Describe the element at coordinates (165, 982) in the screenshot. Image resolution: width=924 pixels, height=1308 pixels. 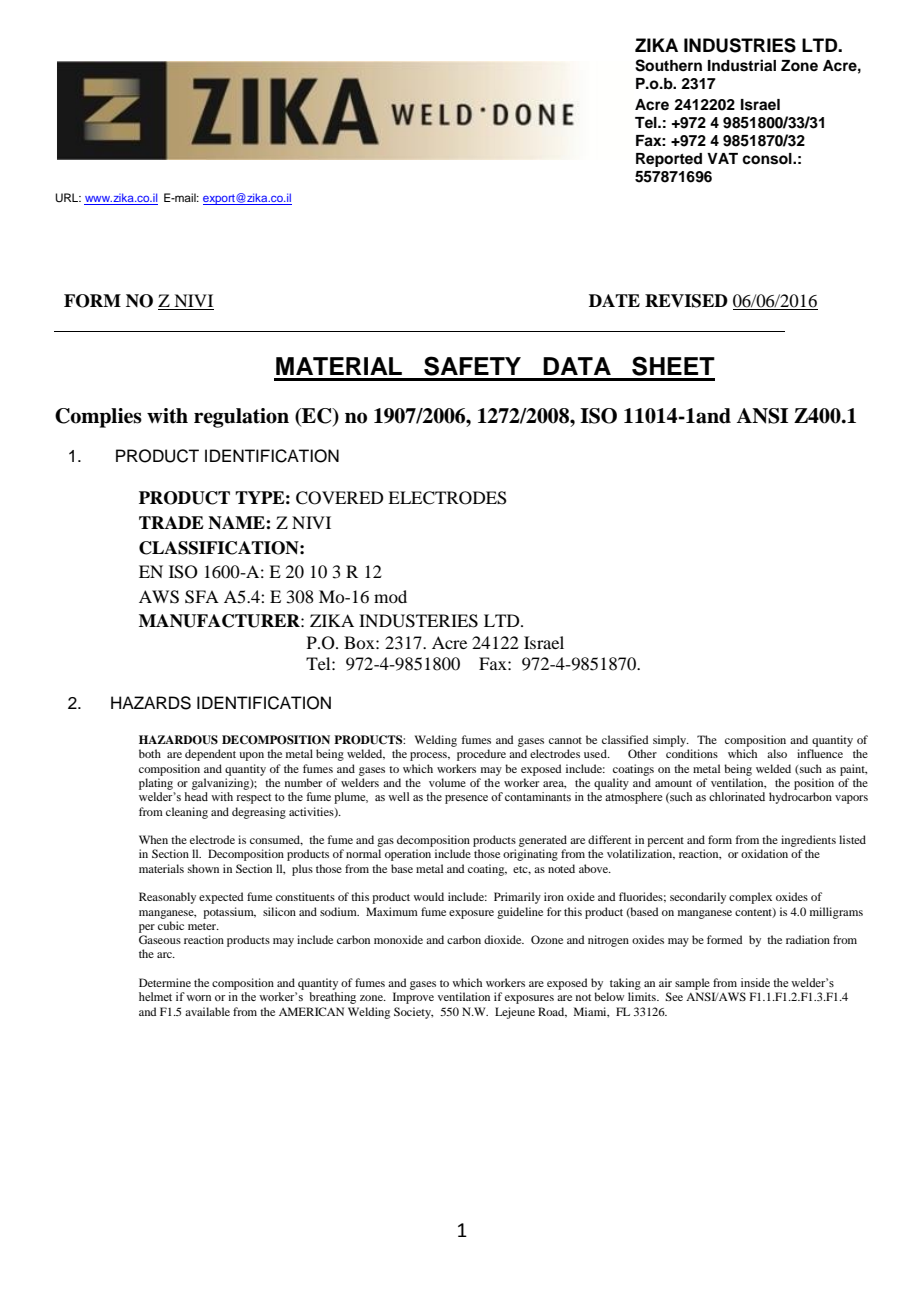
I see `Determine` at that location.
